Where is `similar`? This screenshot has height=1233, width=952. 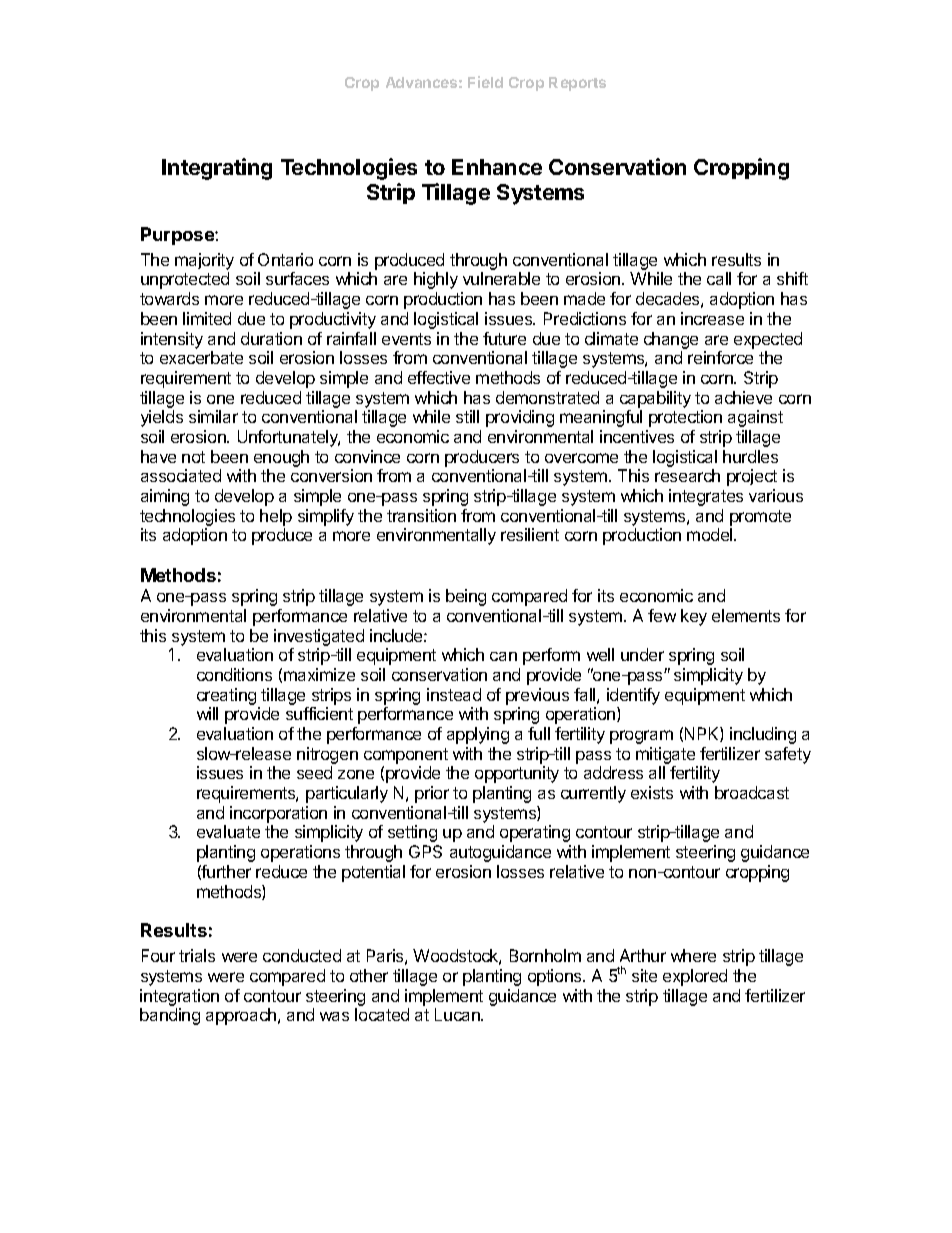
similar is located at coordinates (213, 416).
